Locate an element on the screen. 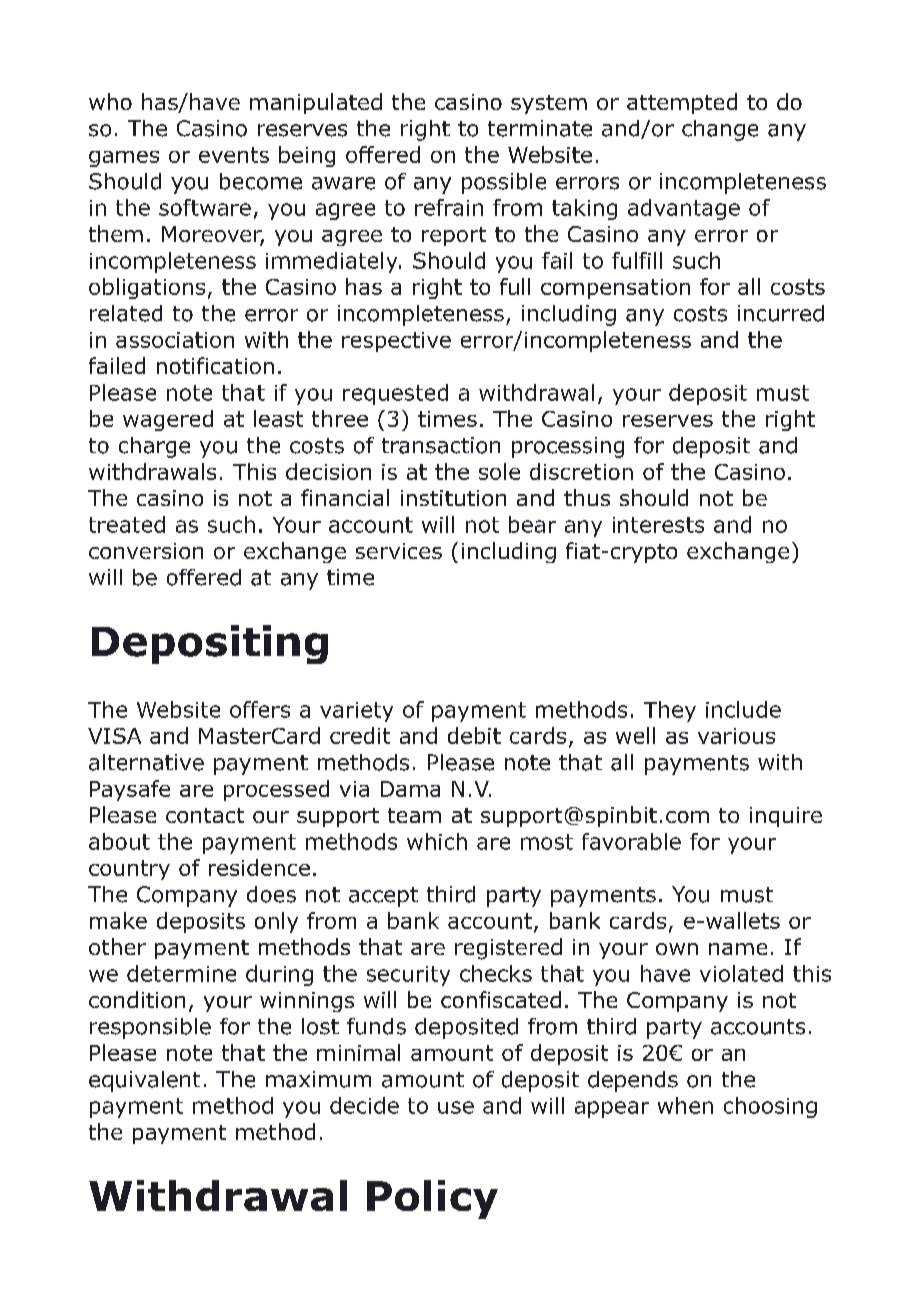 The height and width of the screenshot is (1308, 924). Policy is located at coordinates (432, 1199).
